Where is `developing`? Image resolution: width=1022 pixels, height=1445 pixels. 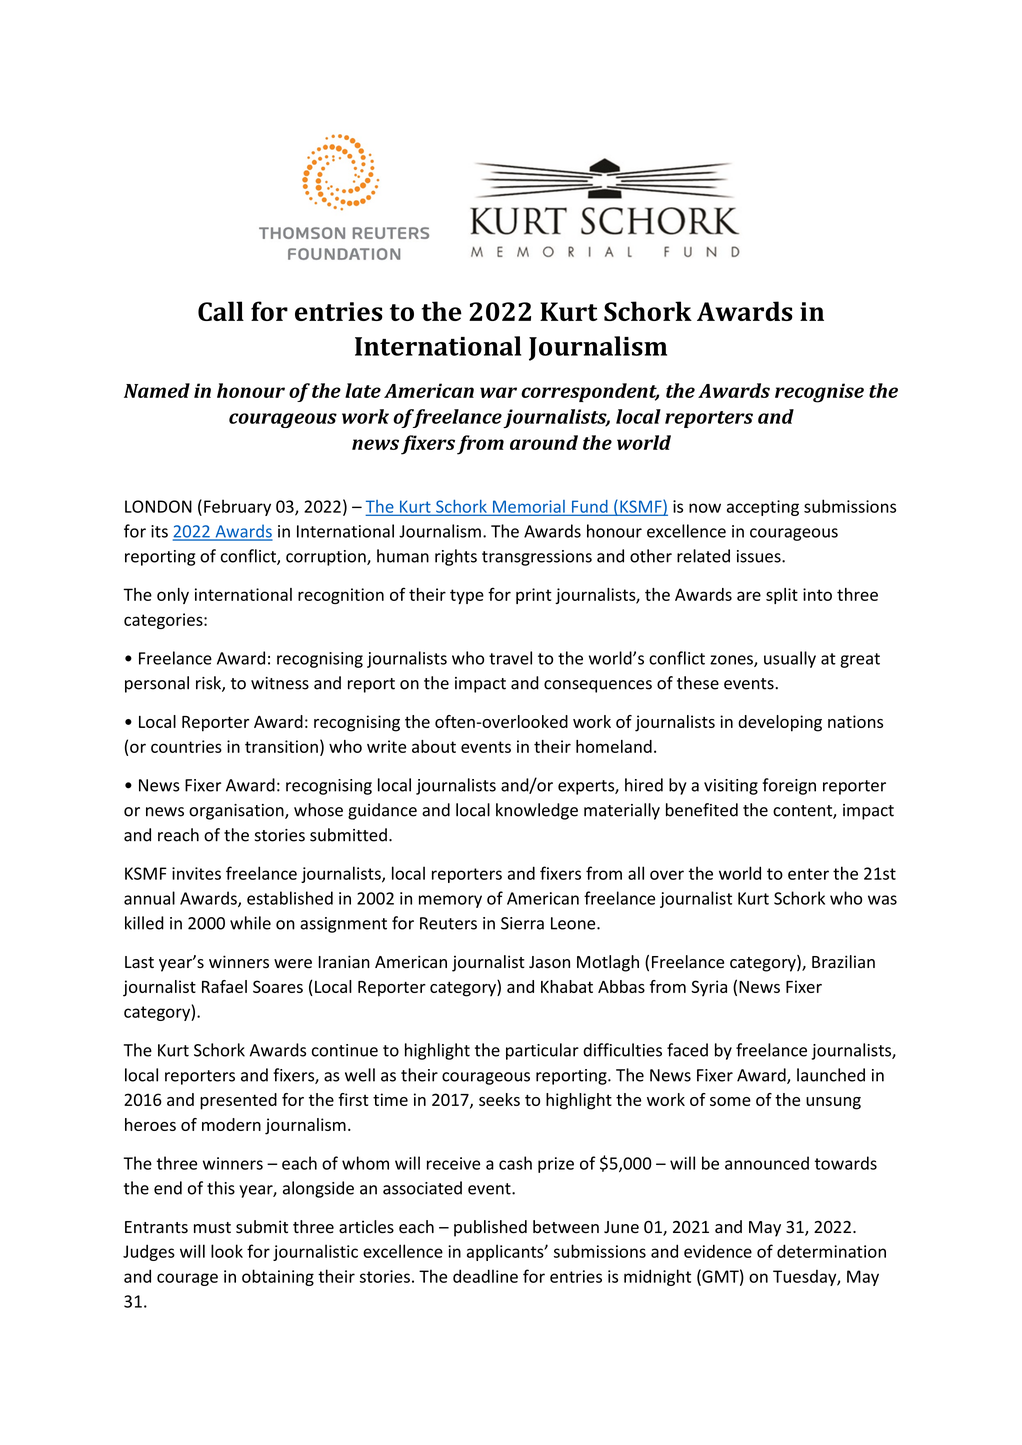 developing is located at coordinates (780, 723).
